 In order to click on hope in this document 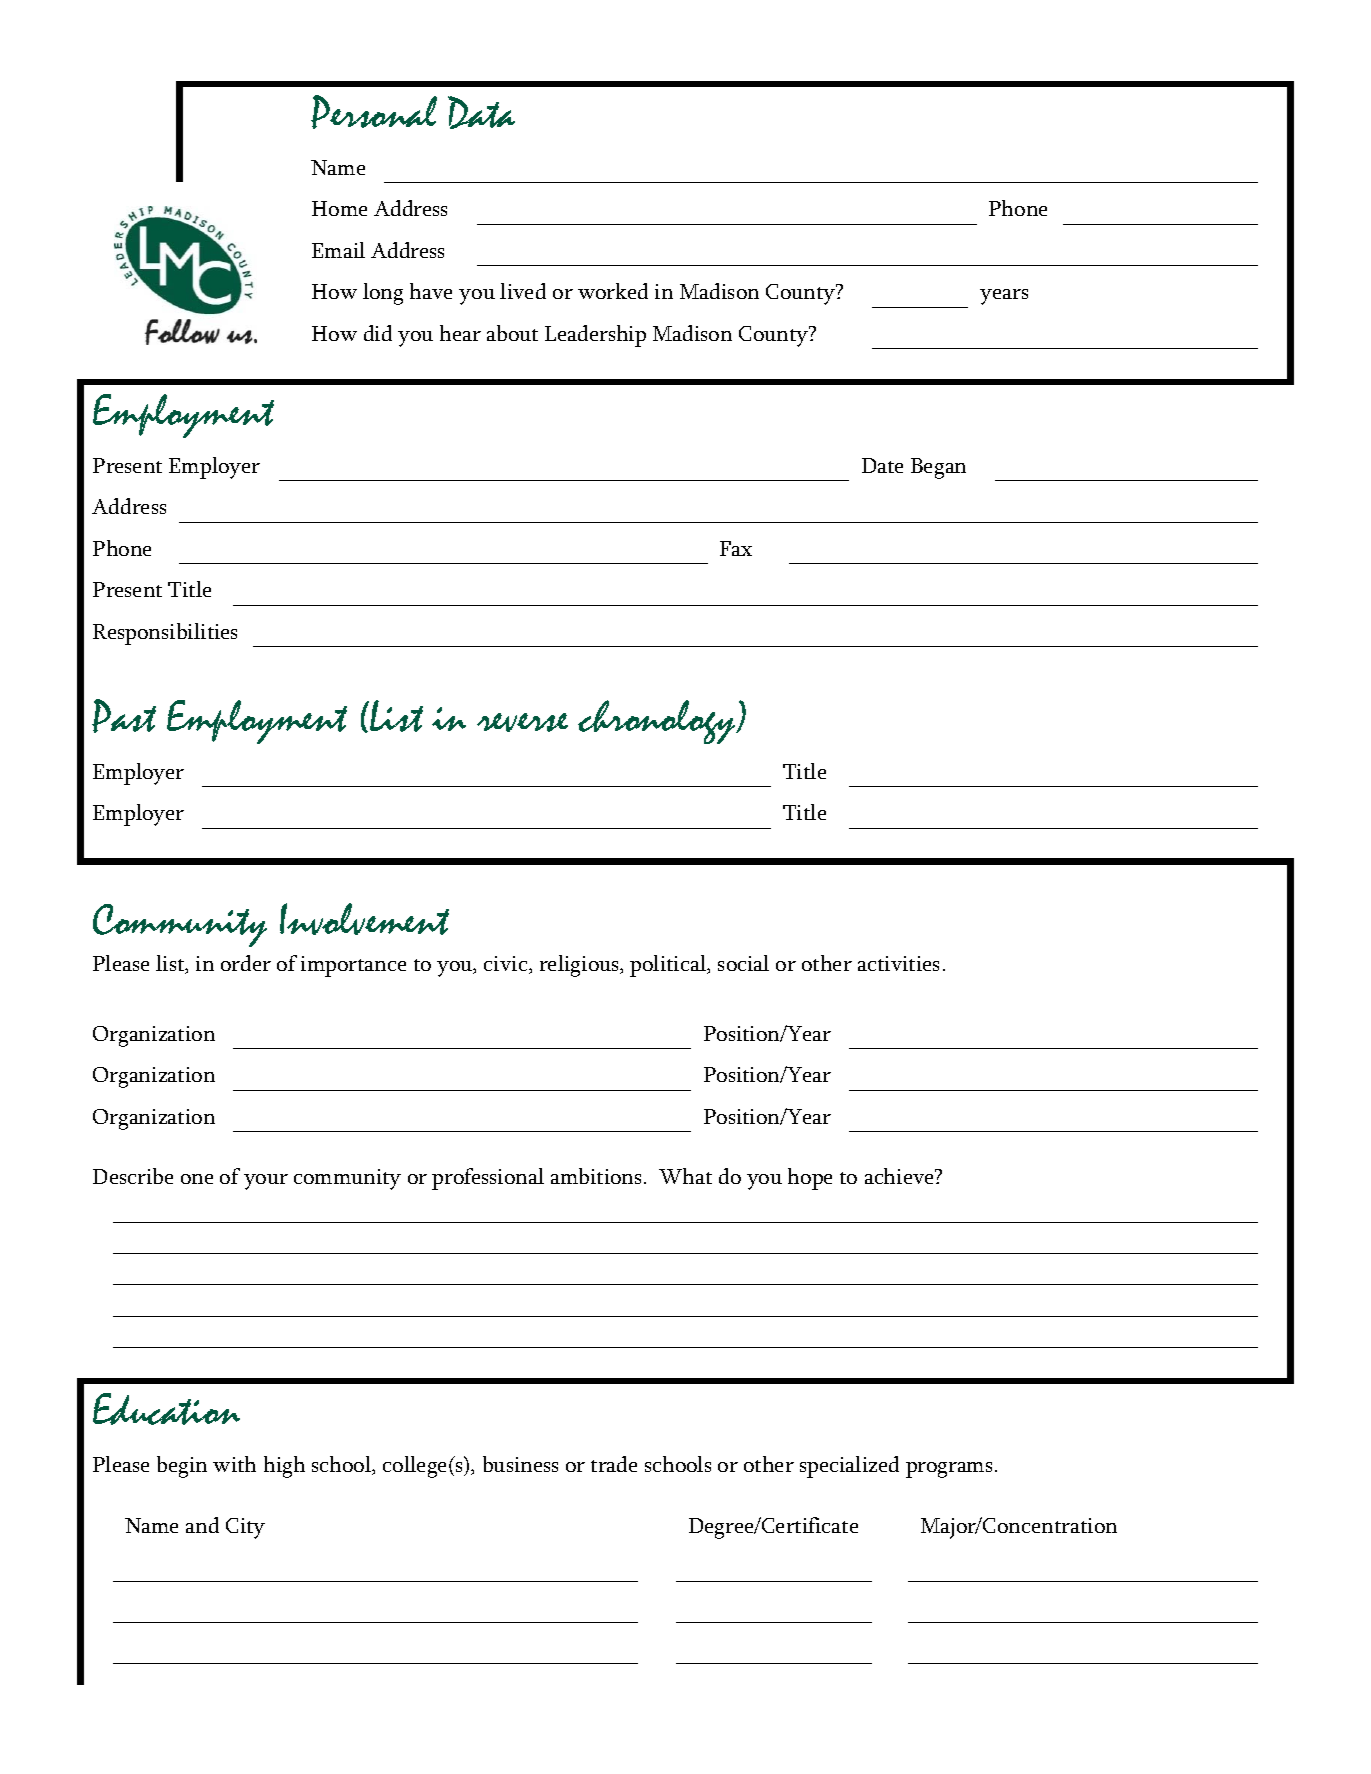, I will do `click(810, 1179)`.
